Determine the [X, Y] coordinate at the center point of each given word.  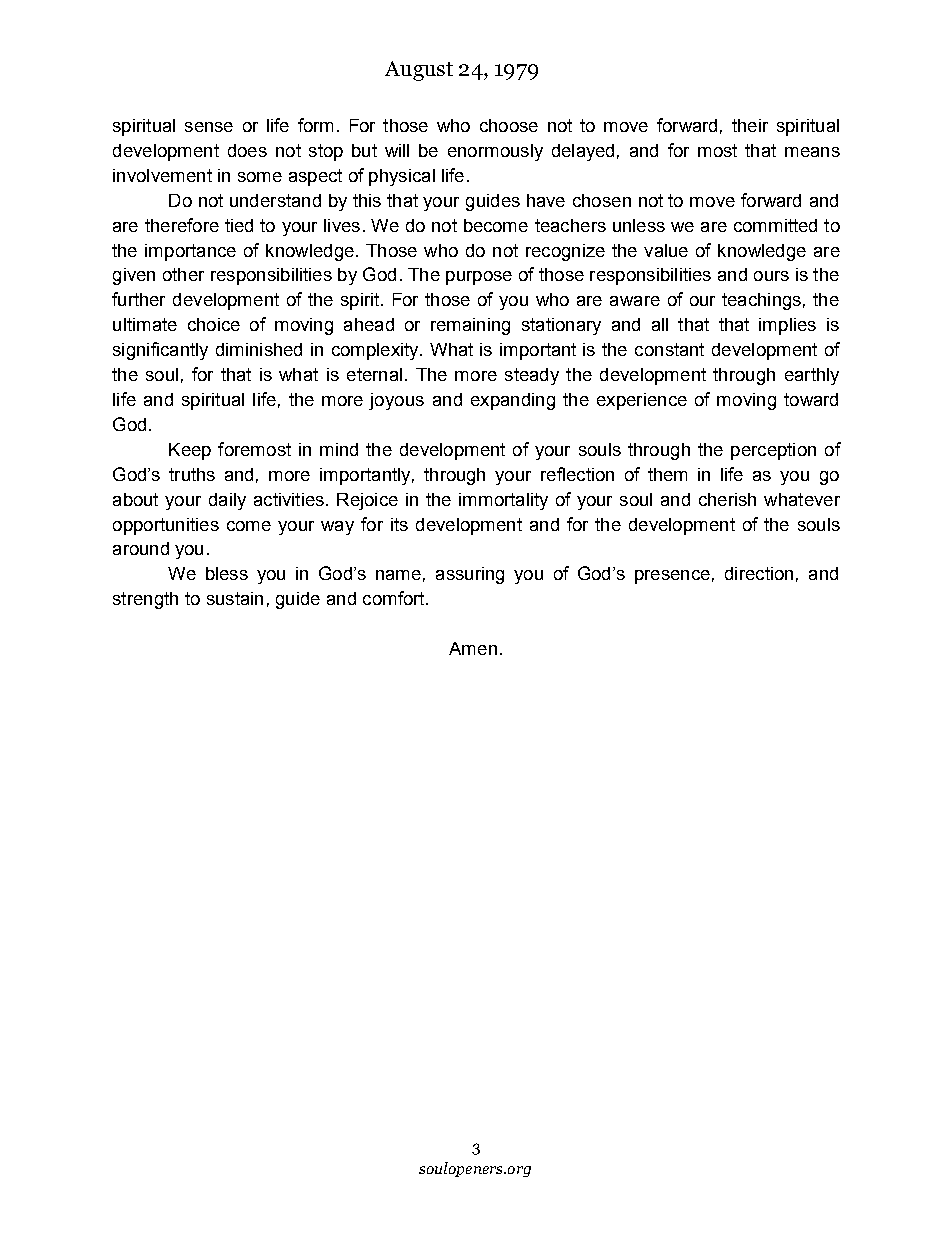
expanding [513, 401]
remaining [470, 326]
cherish [727, 499]
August [419, 71]
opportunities [166, 526]
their [750, 125]
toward [811, 399]
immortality [503, 501]
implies [787, 326]
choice [214, 324]
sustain [235, 598]
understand [275, 200]
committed [775, 225]
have [546, 200]
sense [209, 127]
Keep [190, 451]
